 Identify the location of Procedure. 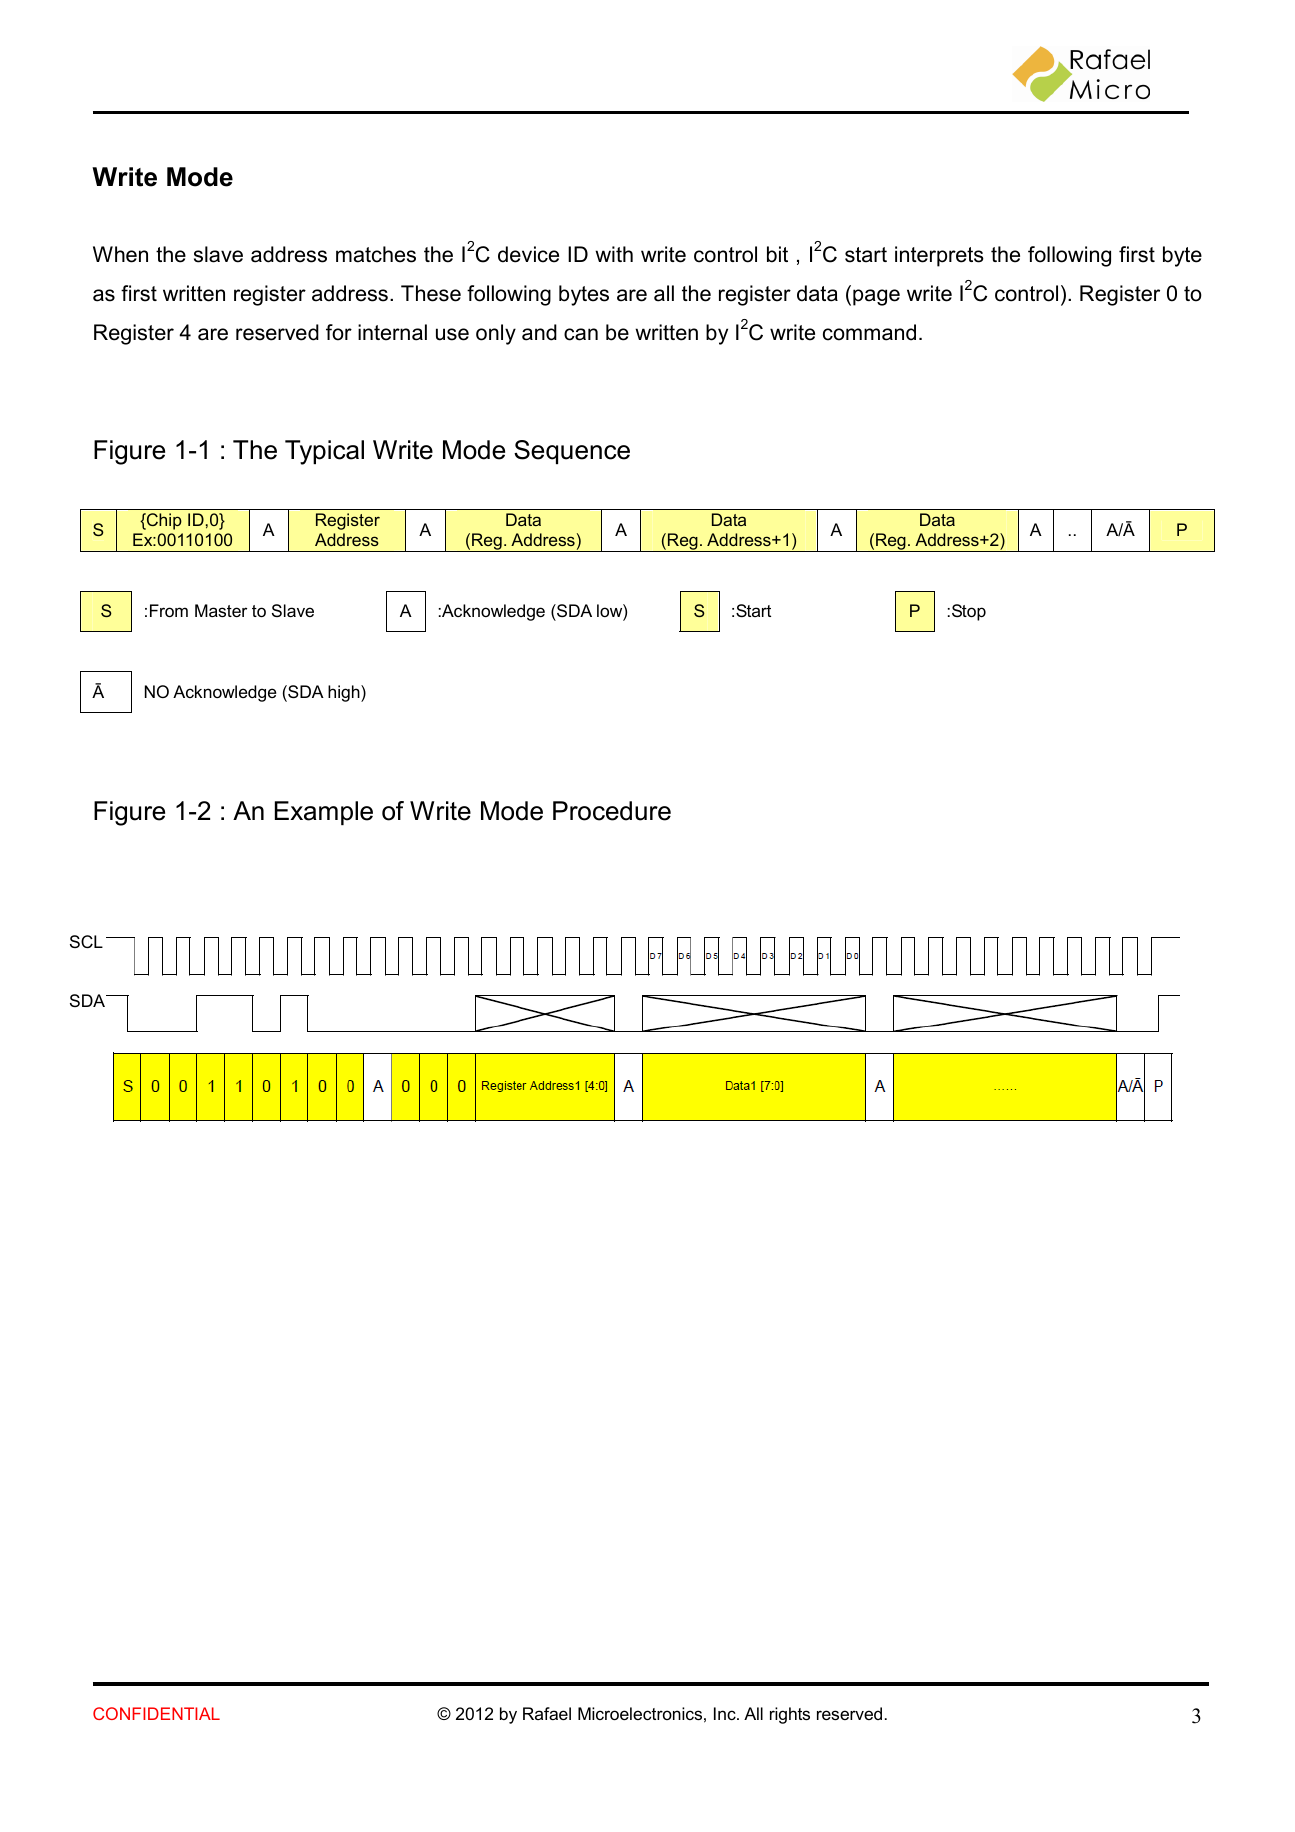
(612, 811).
